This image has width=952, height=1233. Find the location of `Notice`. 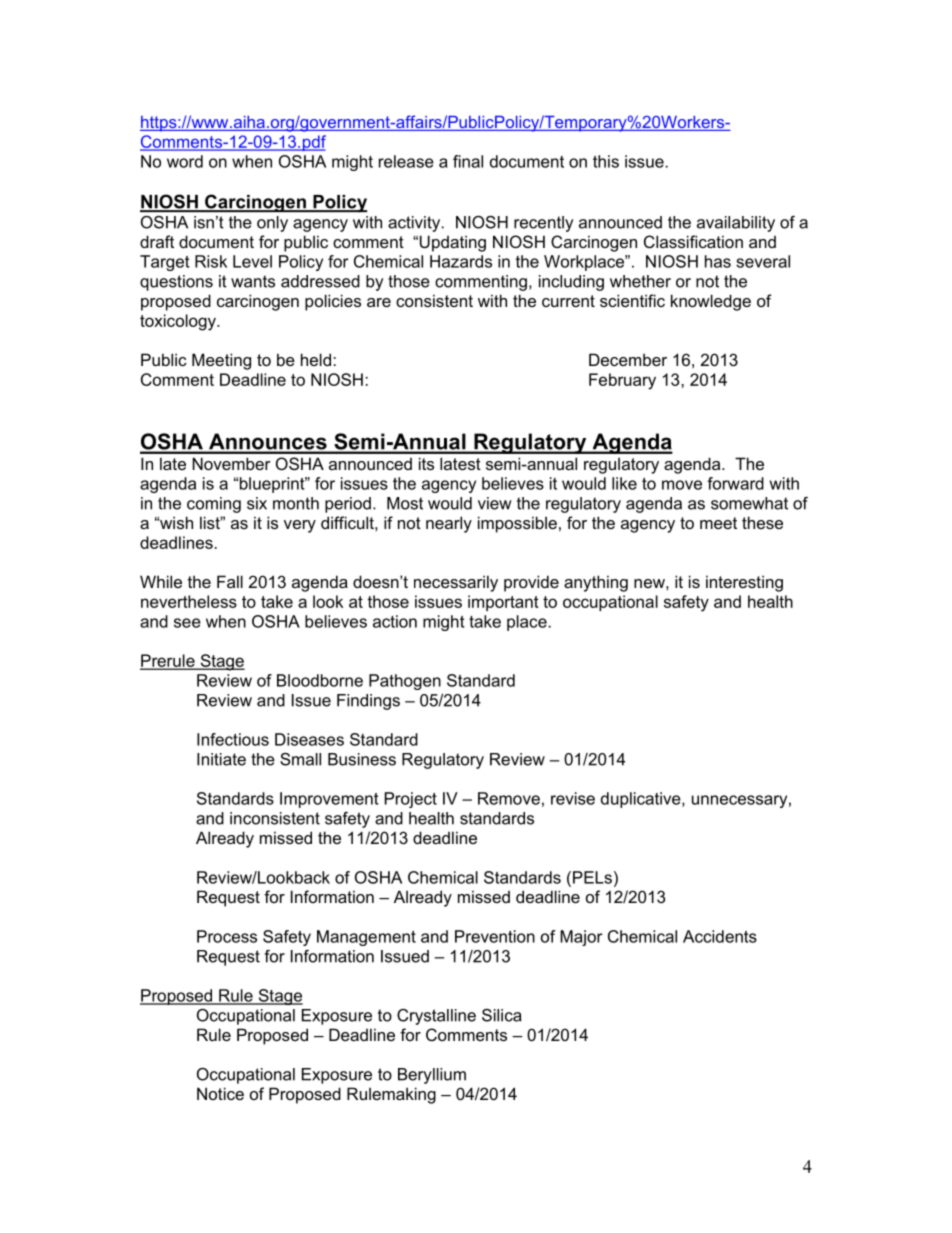

Notice is located at coordinates (220, 1093).
